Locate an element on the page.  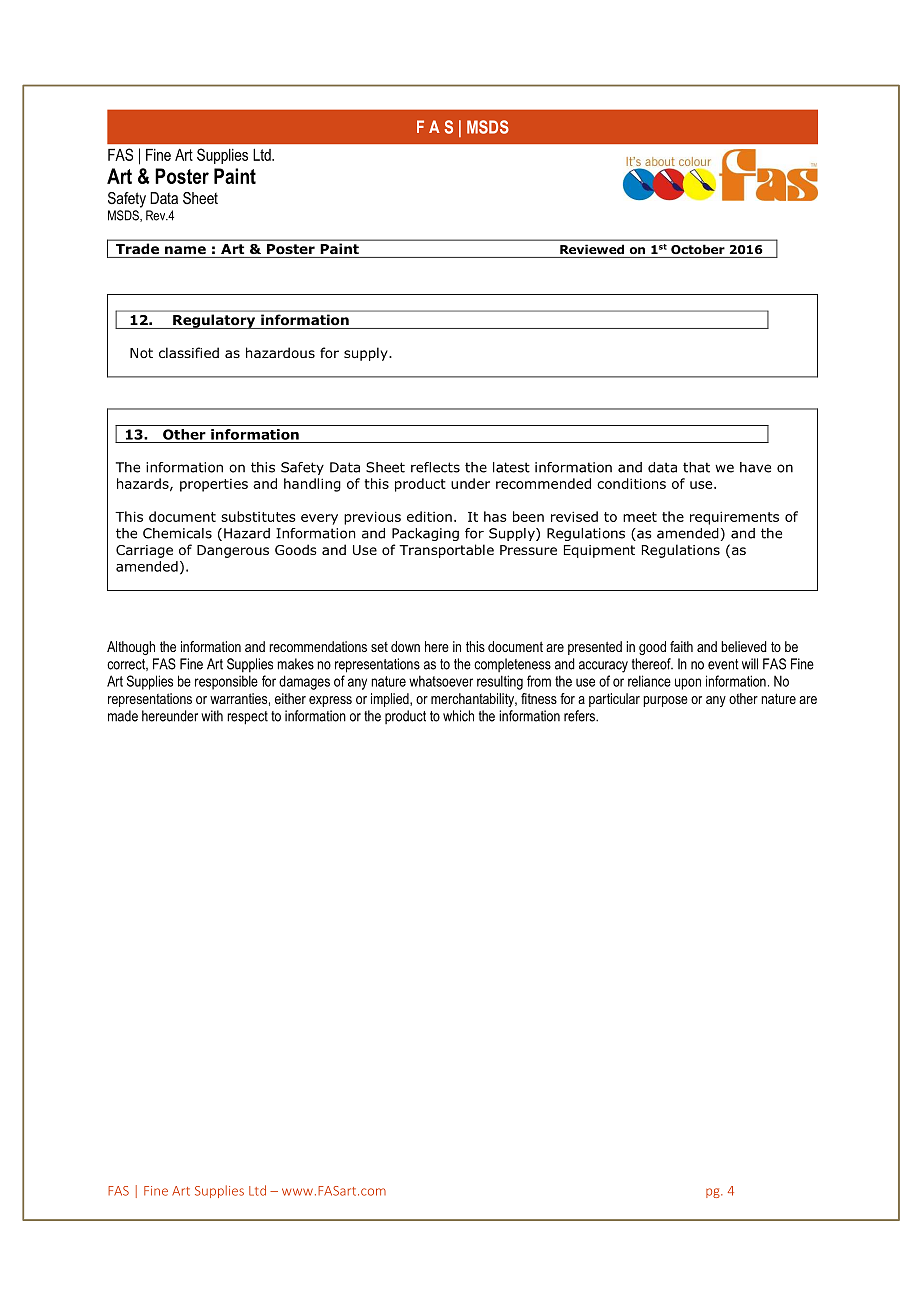
Equipment is located at coordinates (599, 551).
